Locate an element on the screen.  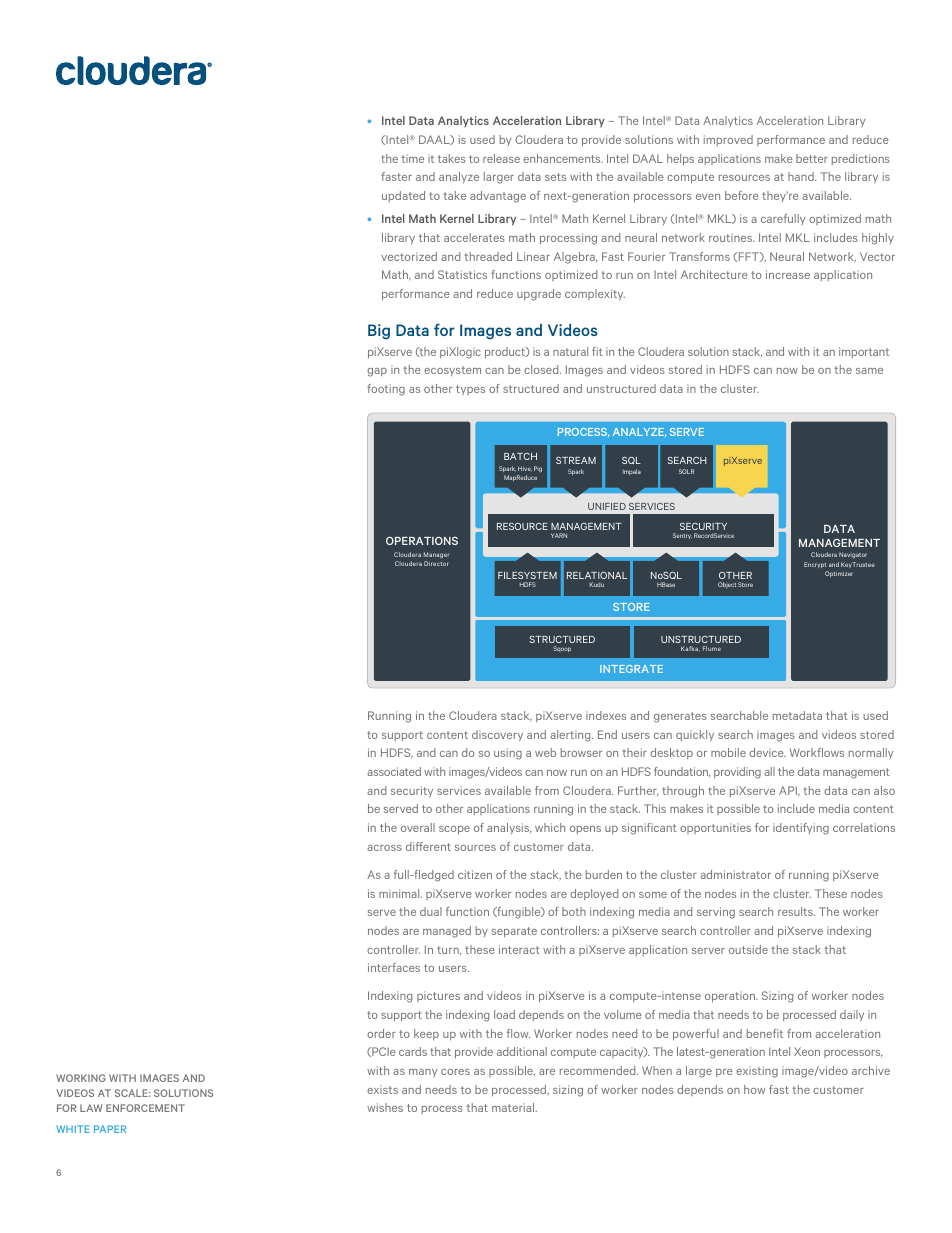
API is located at coordinates (789, 791).
